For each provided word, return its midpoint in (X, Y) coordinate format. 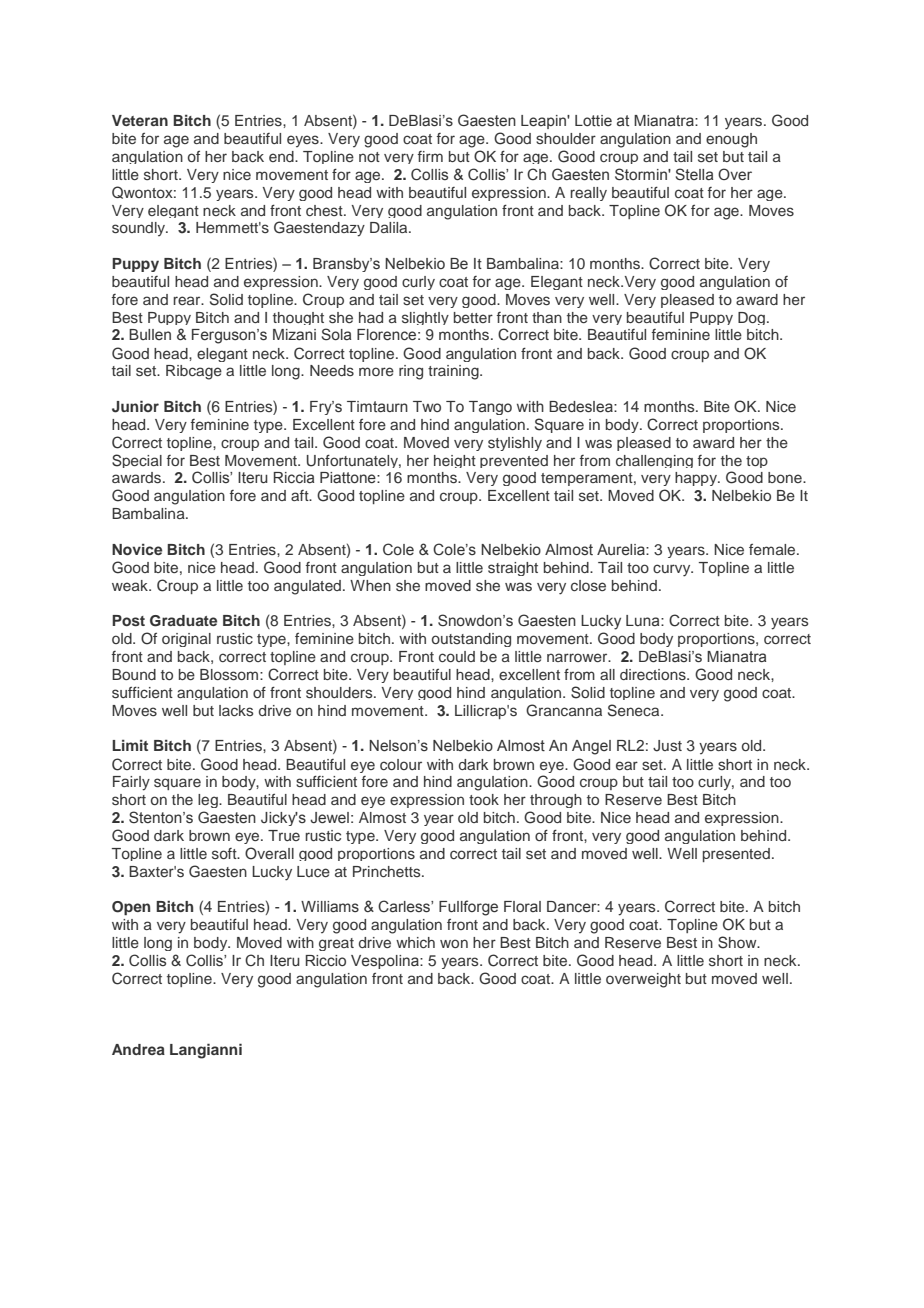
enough (731, 140)
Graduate (183, 621)
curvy (673, 570)
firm (430, 156)
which (415, 942)
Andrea (138, 1049)
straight (513, 569)
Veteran (140, 120)
